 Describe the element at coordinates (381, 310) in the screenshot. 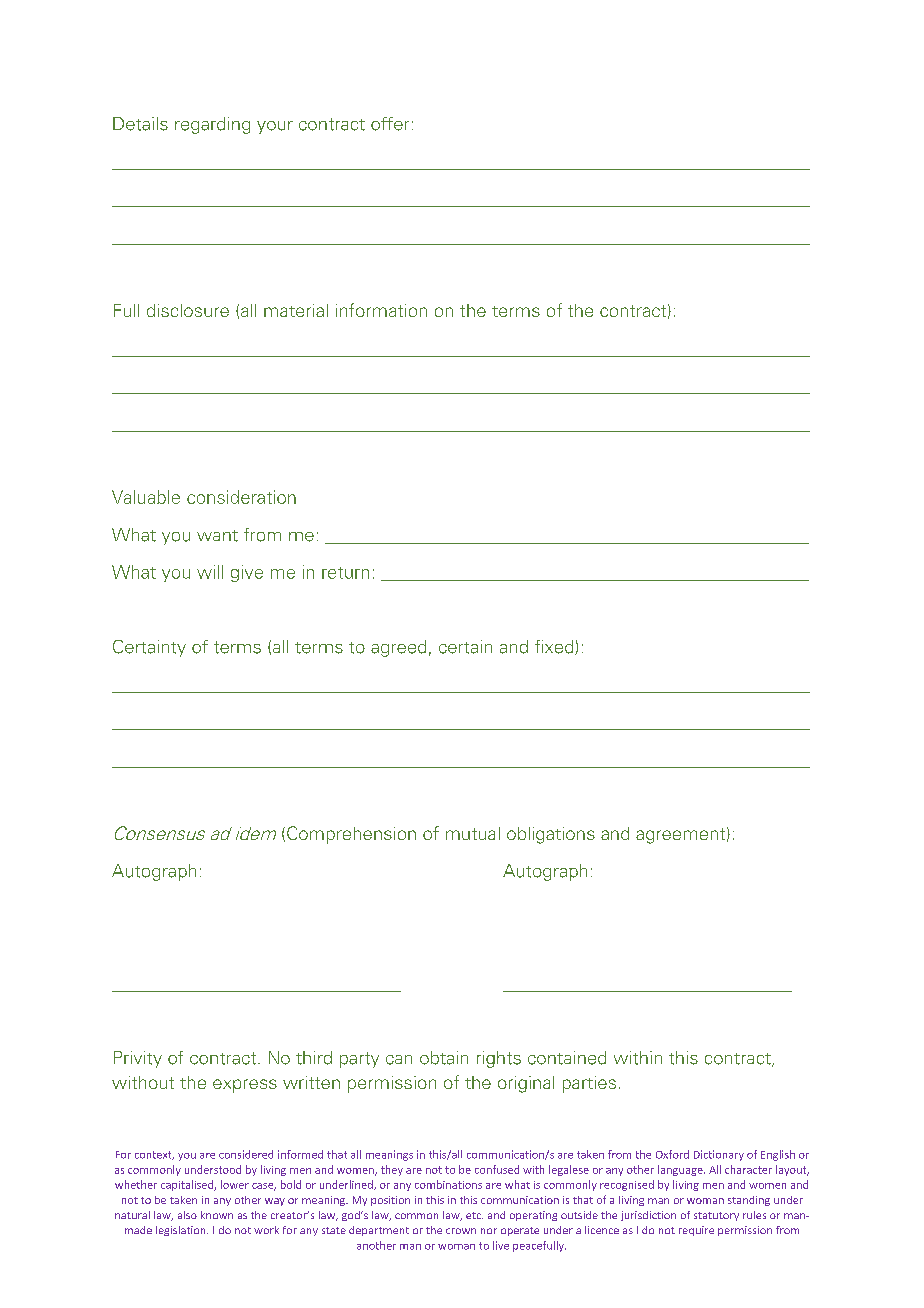

I see `information` at that location.
